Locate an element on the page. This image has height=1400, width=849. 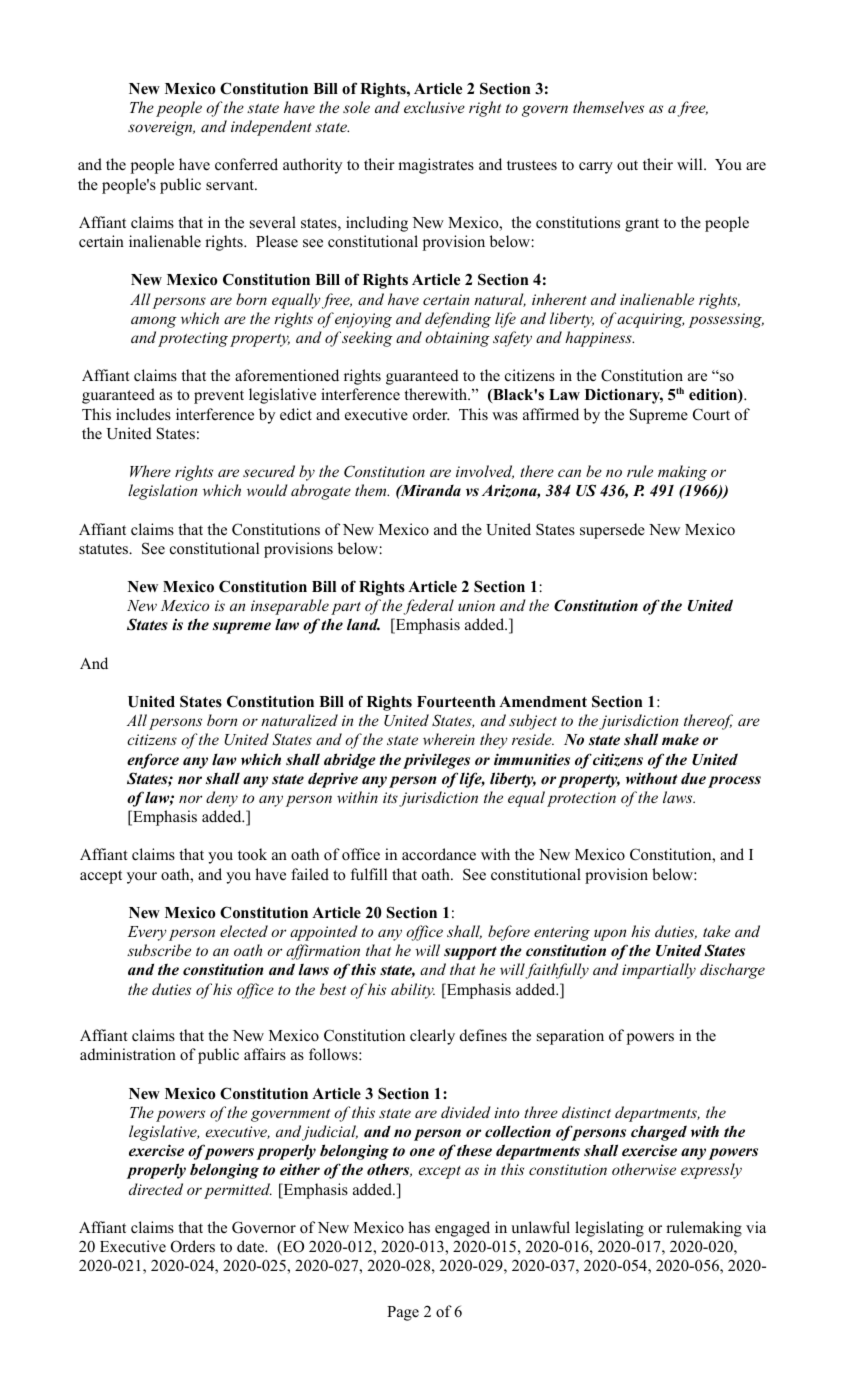
make is located at coordinates (680, 739).
